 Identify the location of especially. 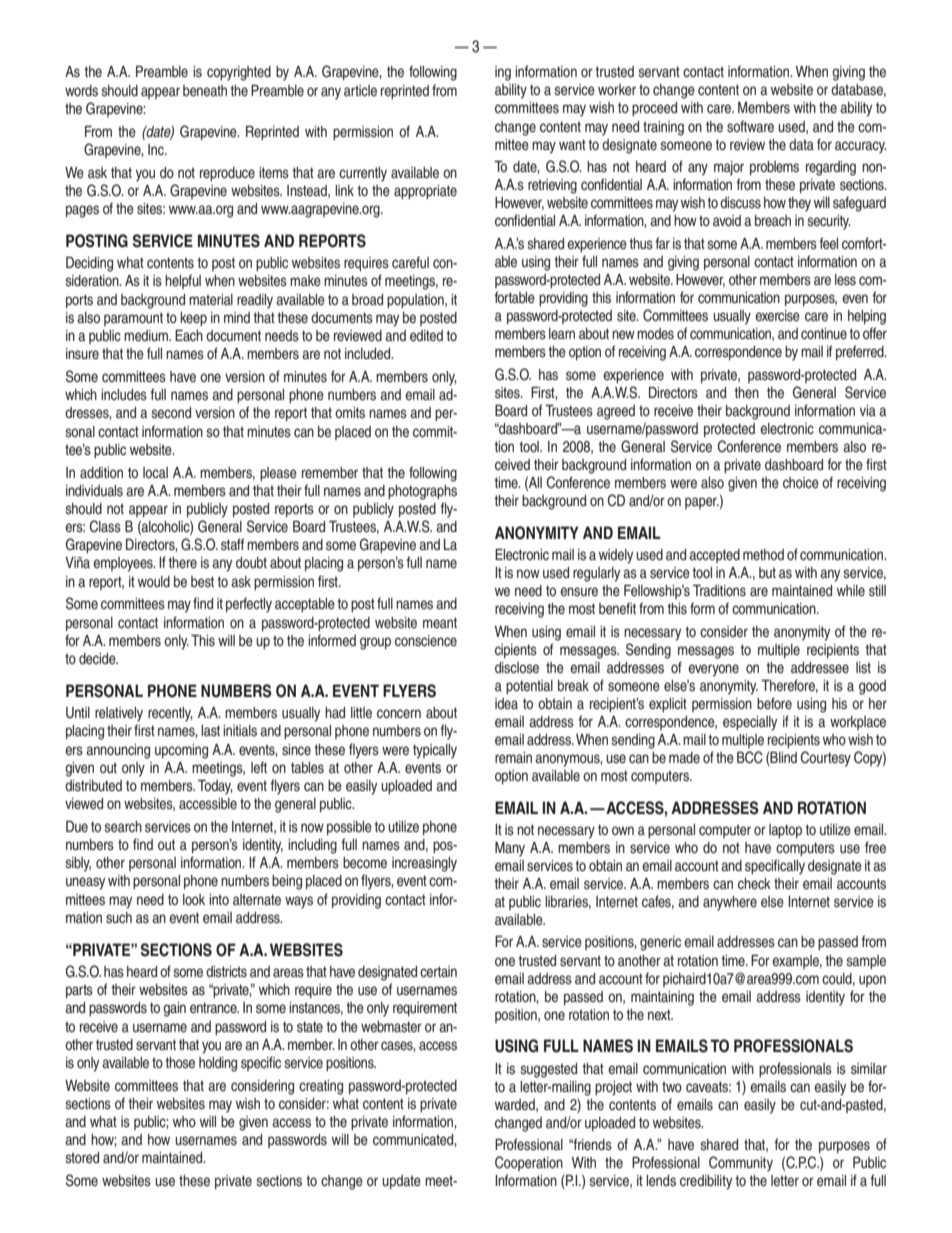
(750, 723).
